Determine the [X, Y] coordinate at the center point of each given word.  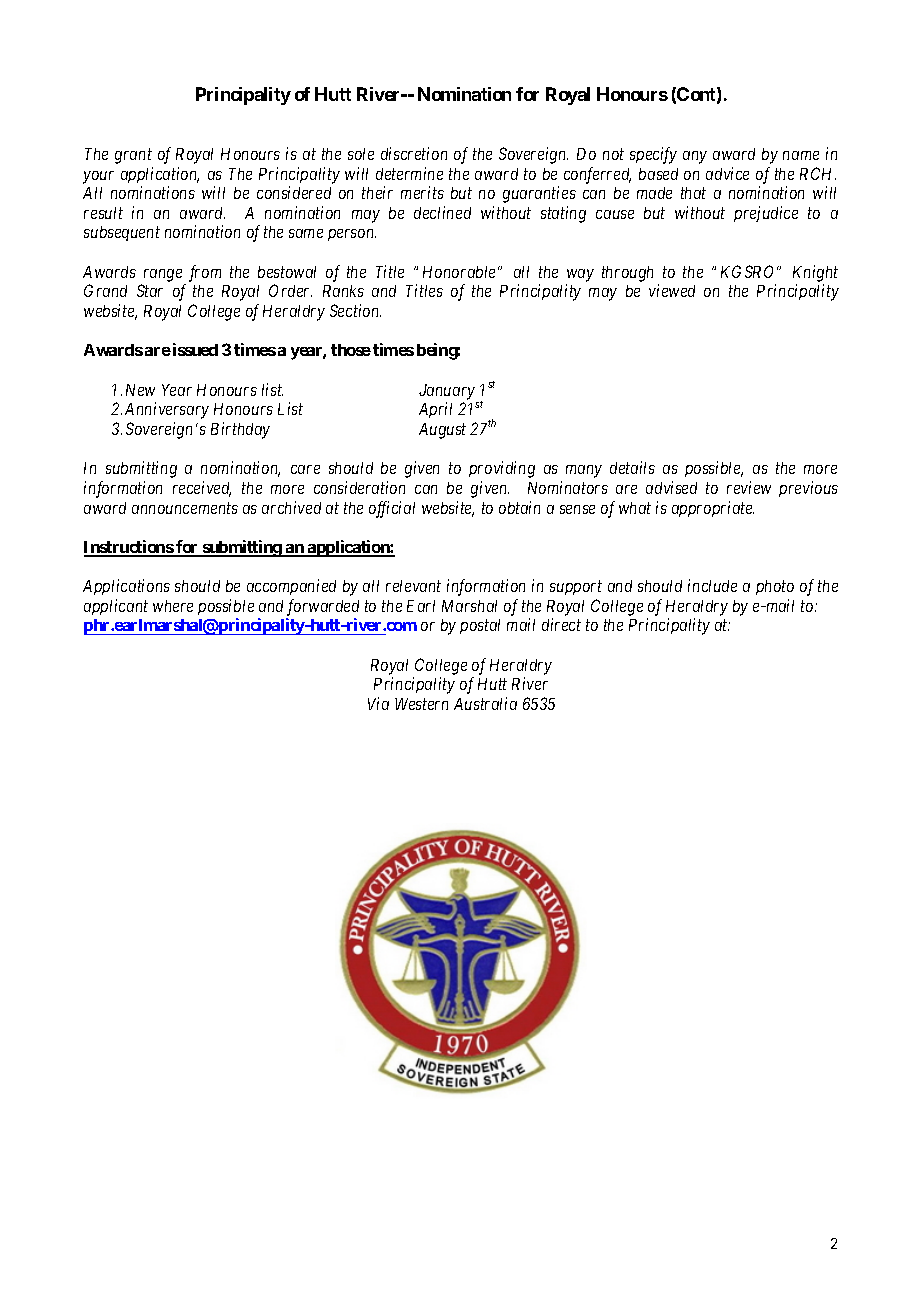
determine [409, 173]
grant [133, 156]
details [632, 467]
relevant [413, 586]
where [173, 606]
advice [727, 173]
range [163, 275]
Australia [485, 703]
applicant [116, 607]
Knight [815, 273]
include [712, 585]
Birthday [240, 430]
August [442, 431]
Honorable [459, 272]
